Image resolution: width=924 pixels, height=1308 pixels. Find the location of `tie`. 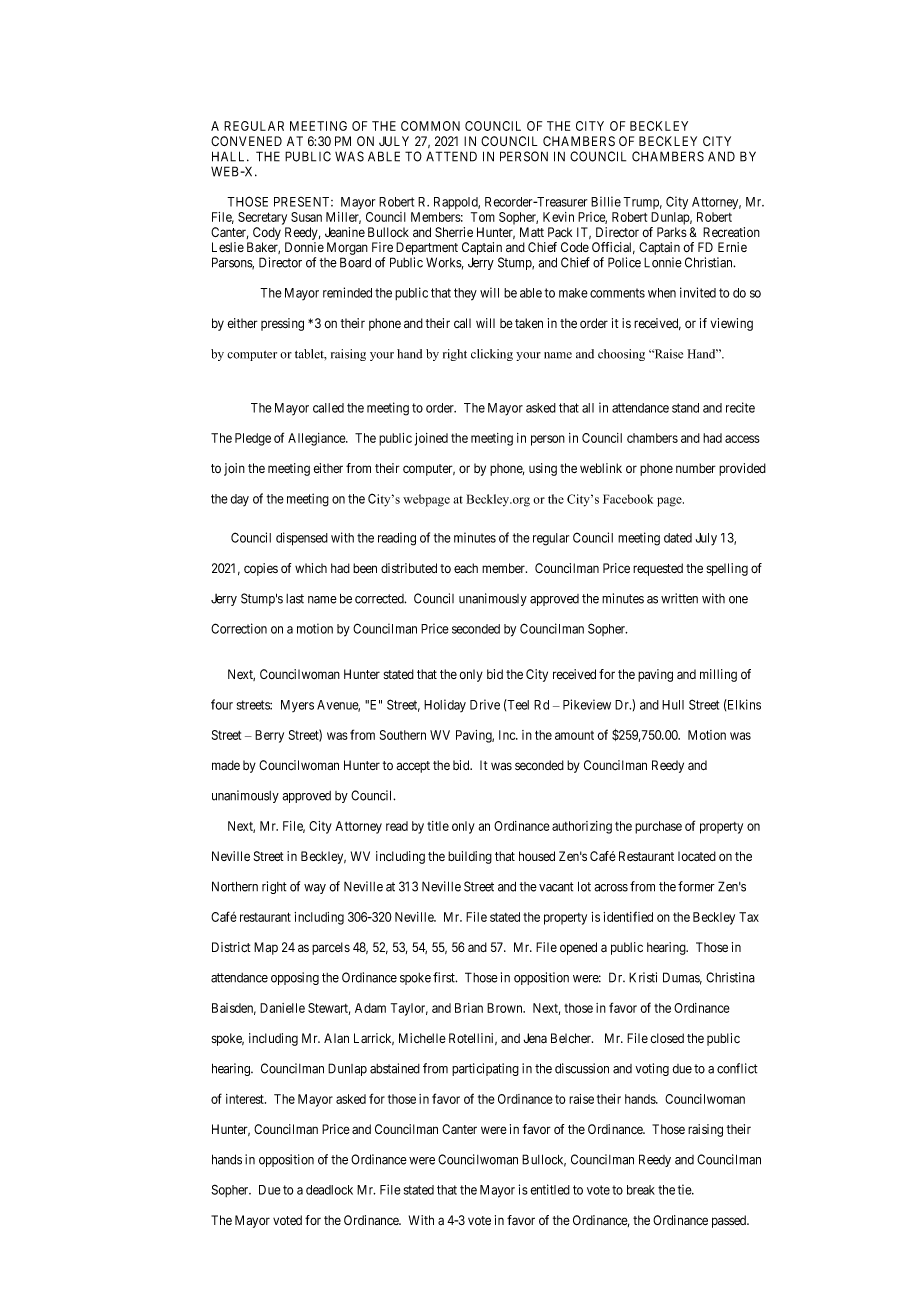

tie is located at coordinates (685, 1189).
